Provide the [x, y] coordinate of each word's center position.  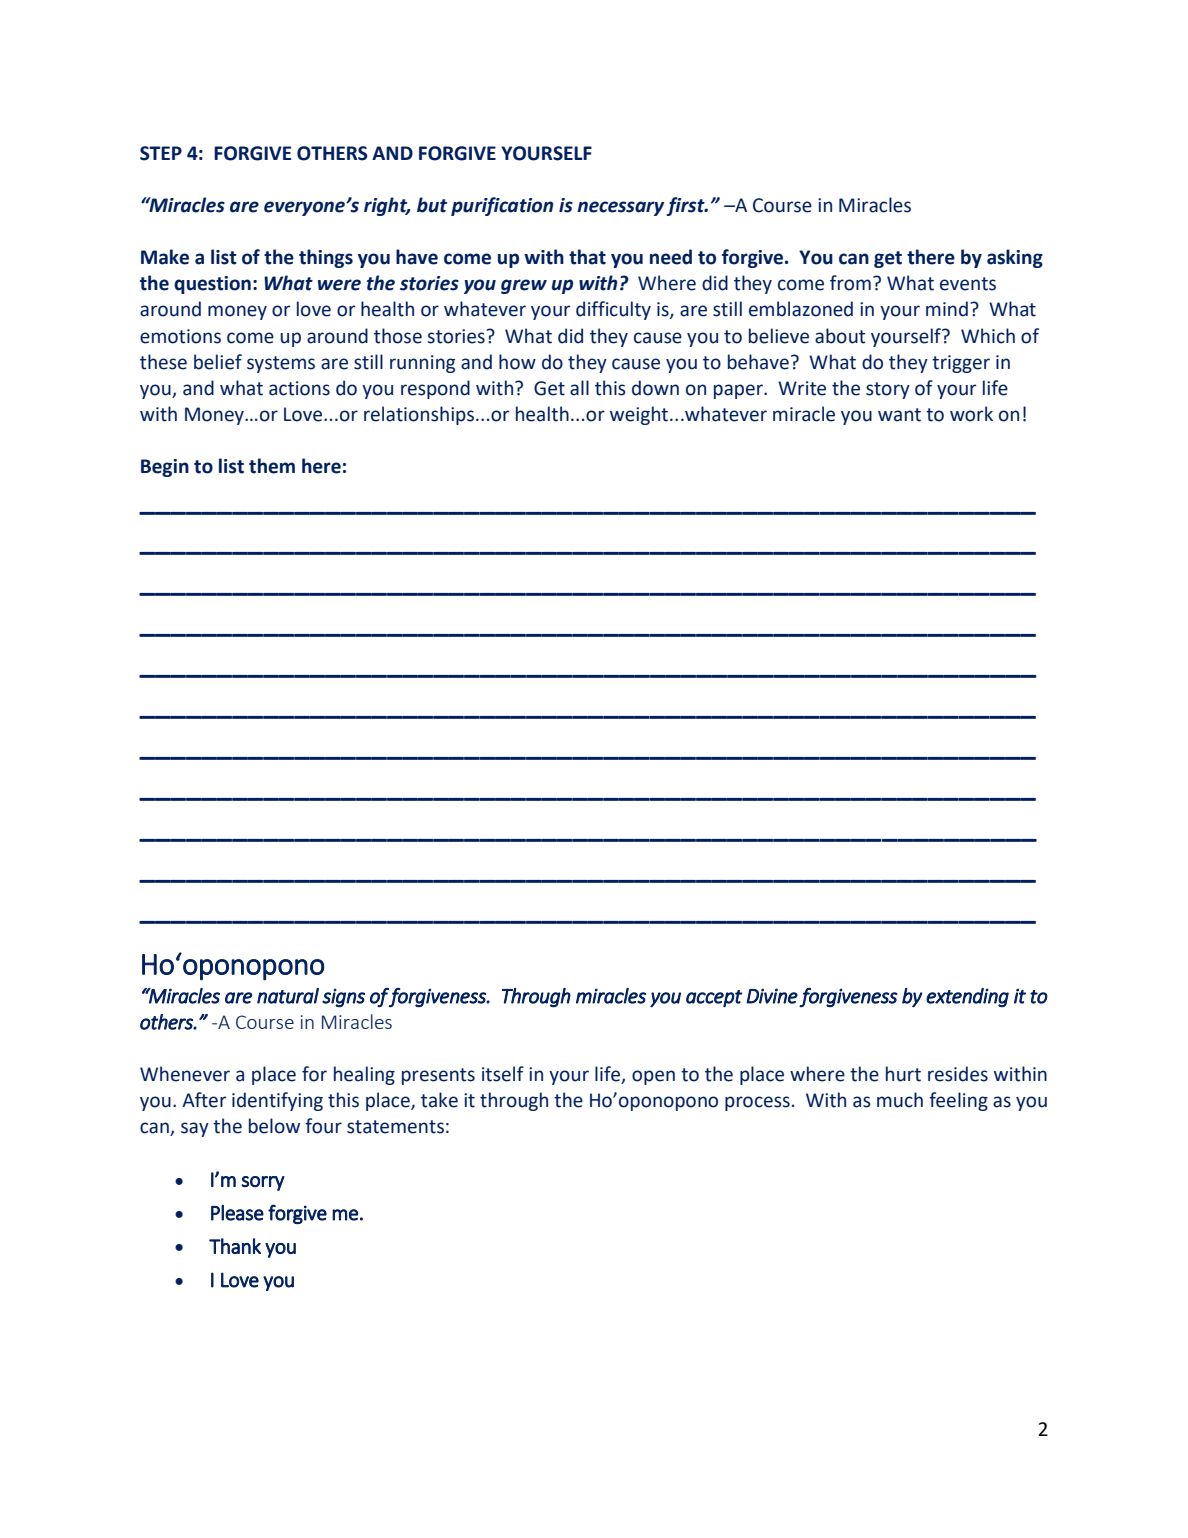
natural [288, 996]
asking [1015, 258]
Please [237, 1213]
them [272, 466]
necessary [620, 208]
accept [714, 999]
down [655, 388]
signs [343, 998]
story [888, 390]
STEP [161, 153]
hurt [903, 1074]
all [579, 388]
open [653, 1077]
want [899, 415]
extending [967, 998]
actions [299, 388]
